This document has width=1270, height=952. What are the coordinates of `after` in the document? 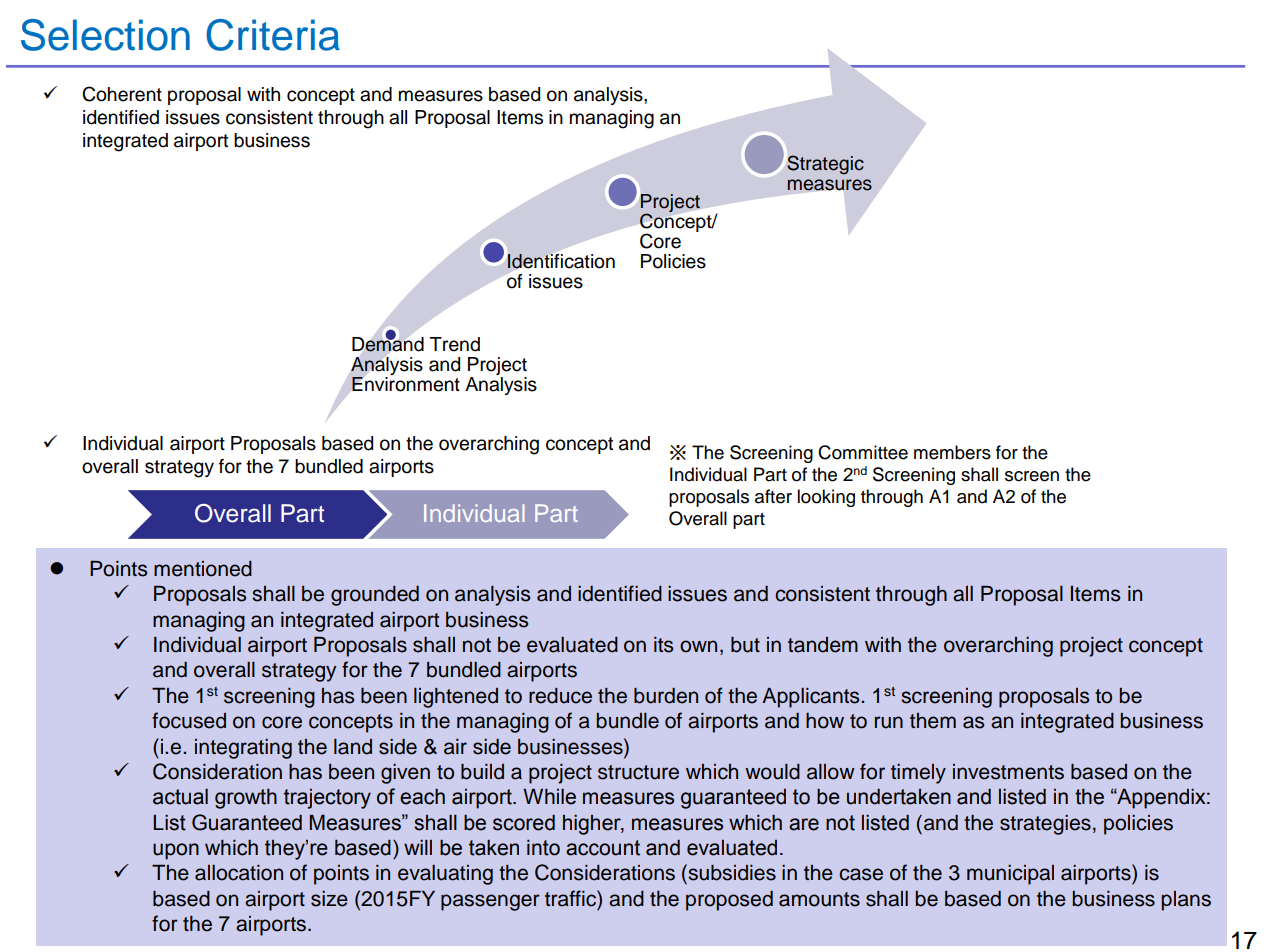 It's located at (773, 496).
